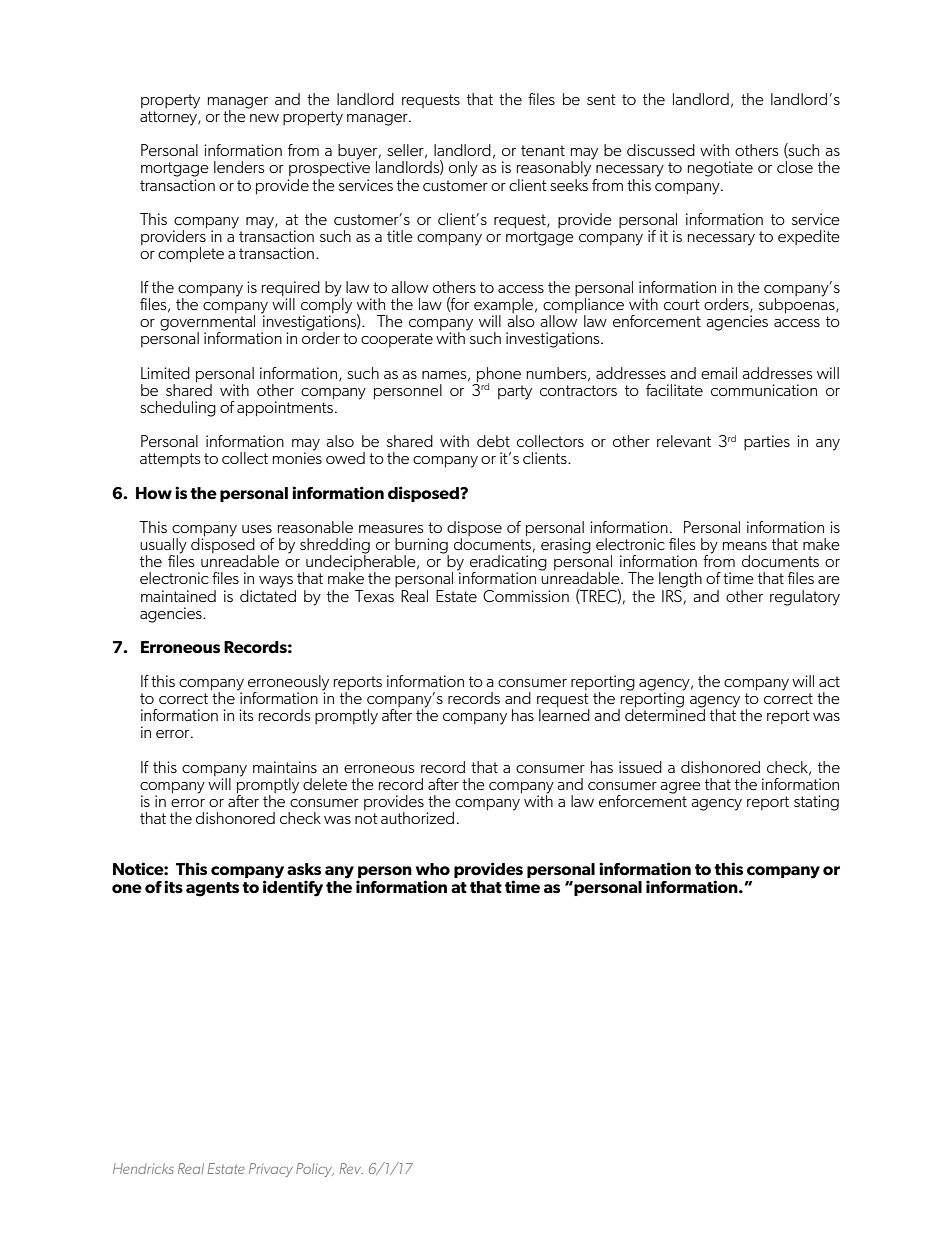 This page has width=952, height=1233. Describe the element at coordinates (433, 869) in the page. I see `who` at that location.
